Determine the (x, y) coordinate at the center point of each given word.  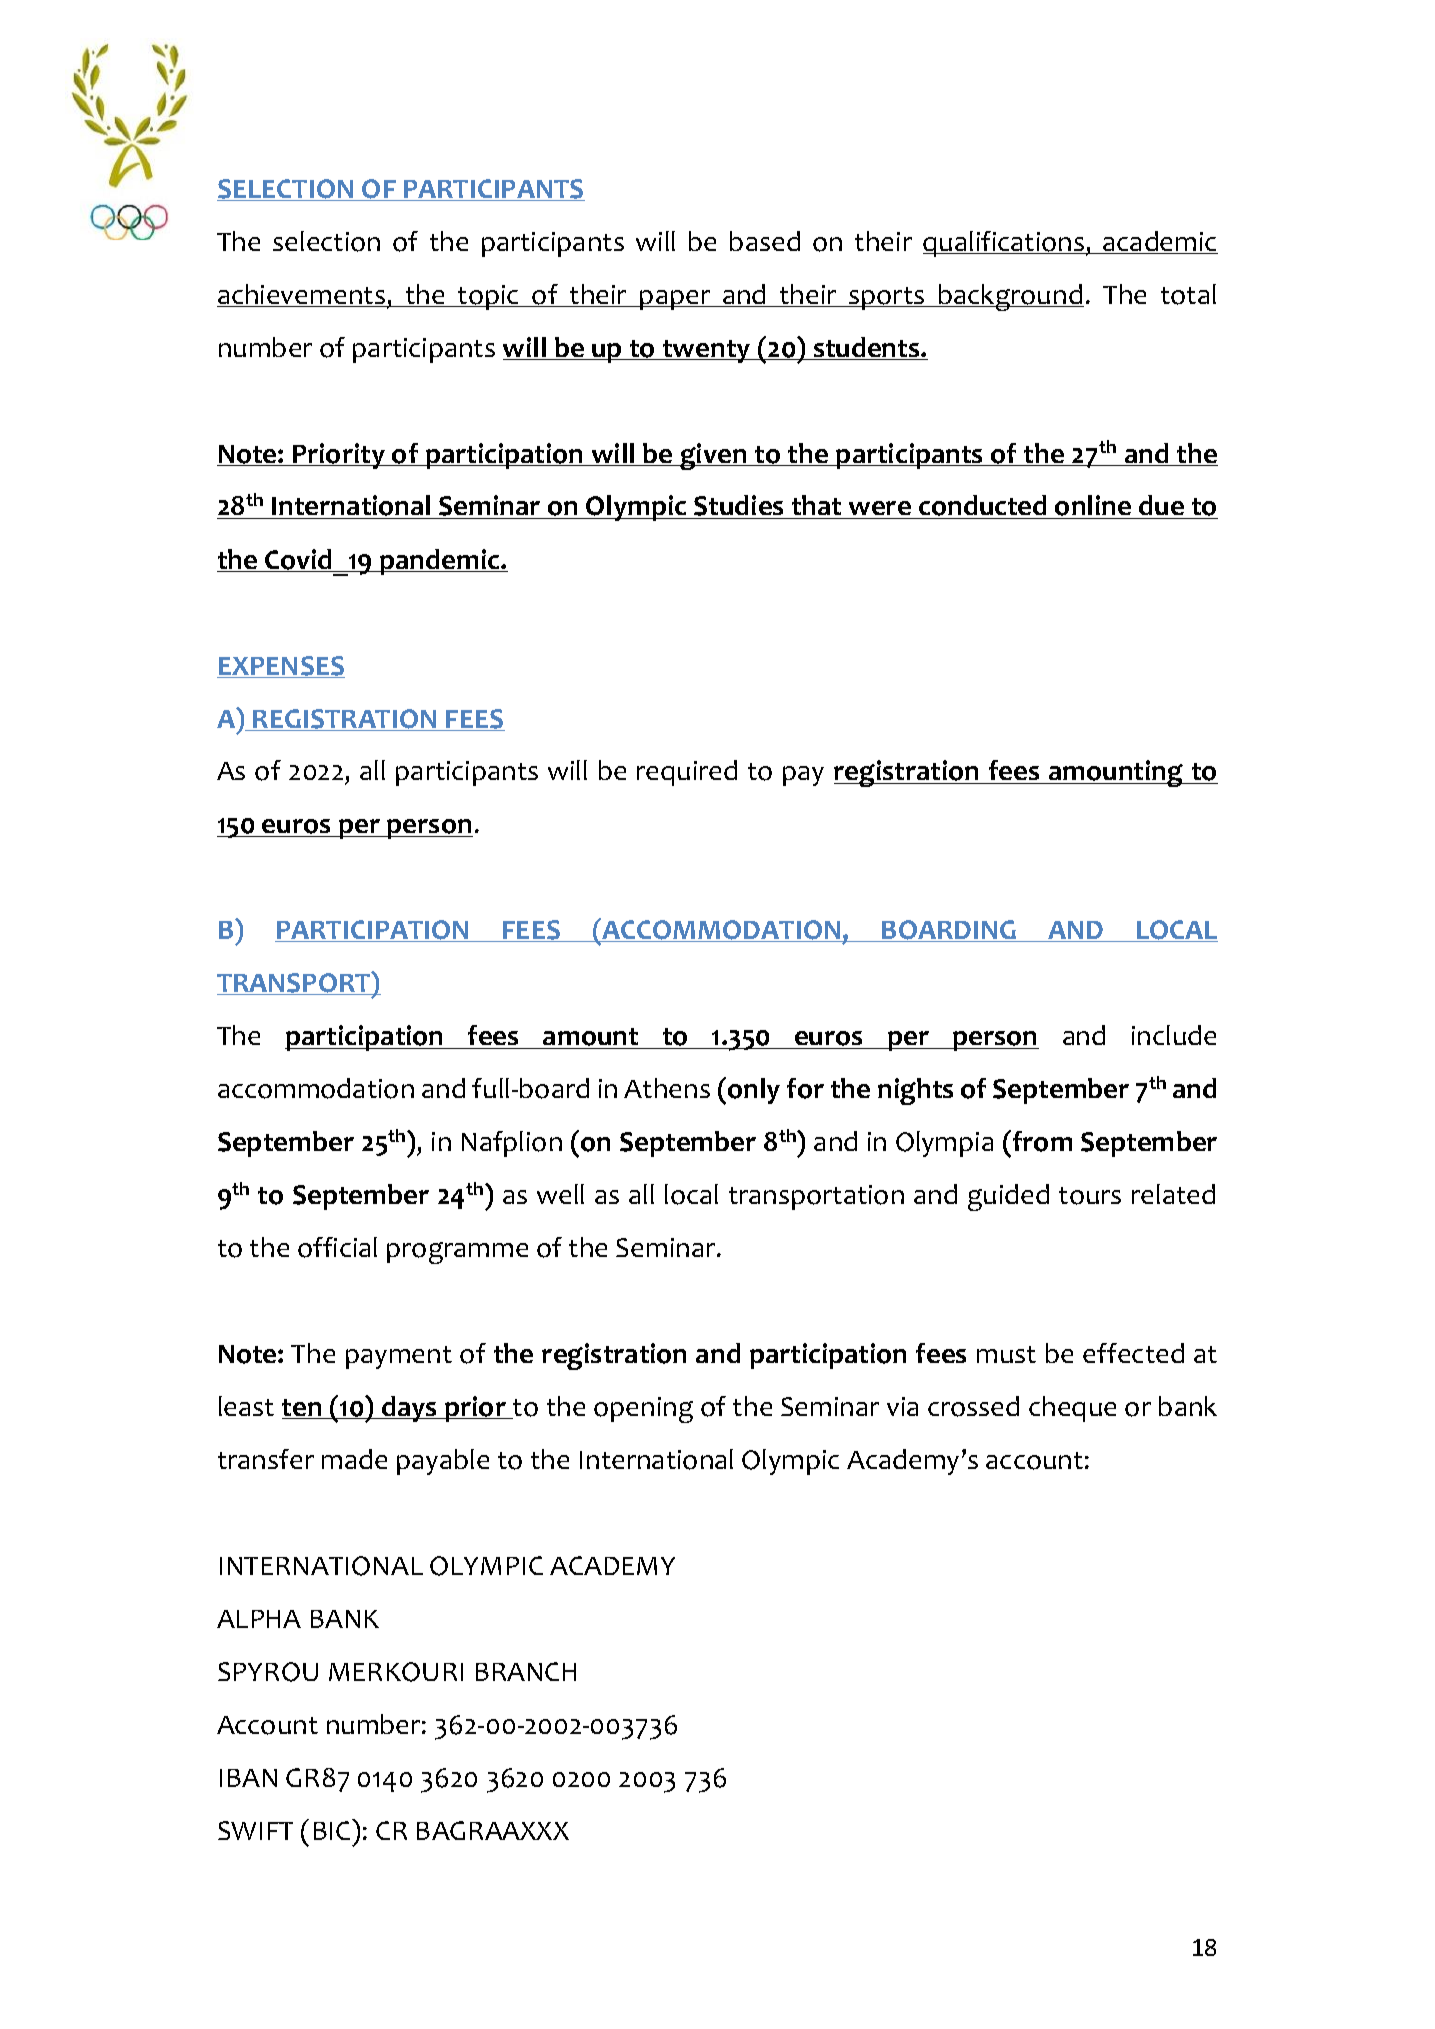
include (1174, 1035)
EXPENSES (281, 667)
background (1010, 297)
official (337, 1247)
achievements (302, 295)
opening (643, 1410)
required (687, 773)
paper (675, 300)
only (754, 1091)
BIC (333, 1829)
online (1094, 507)
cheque (1072, 1409)
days (409, 1409)
